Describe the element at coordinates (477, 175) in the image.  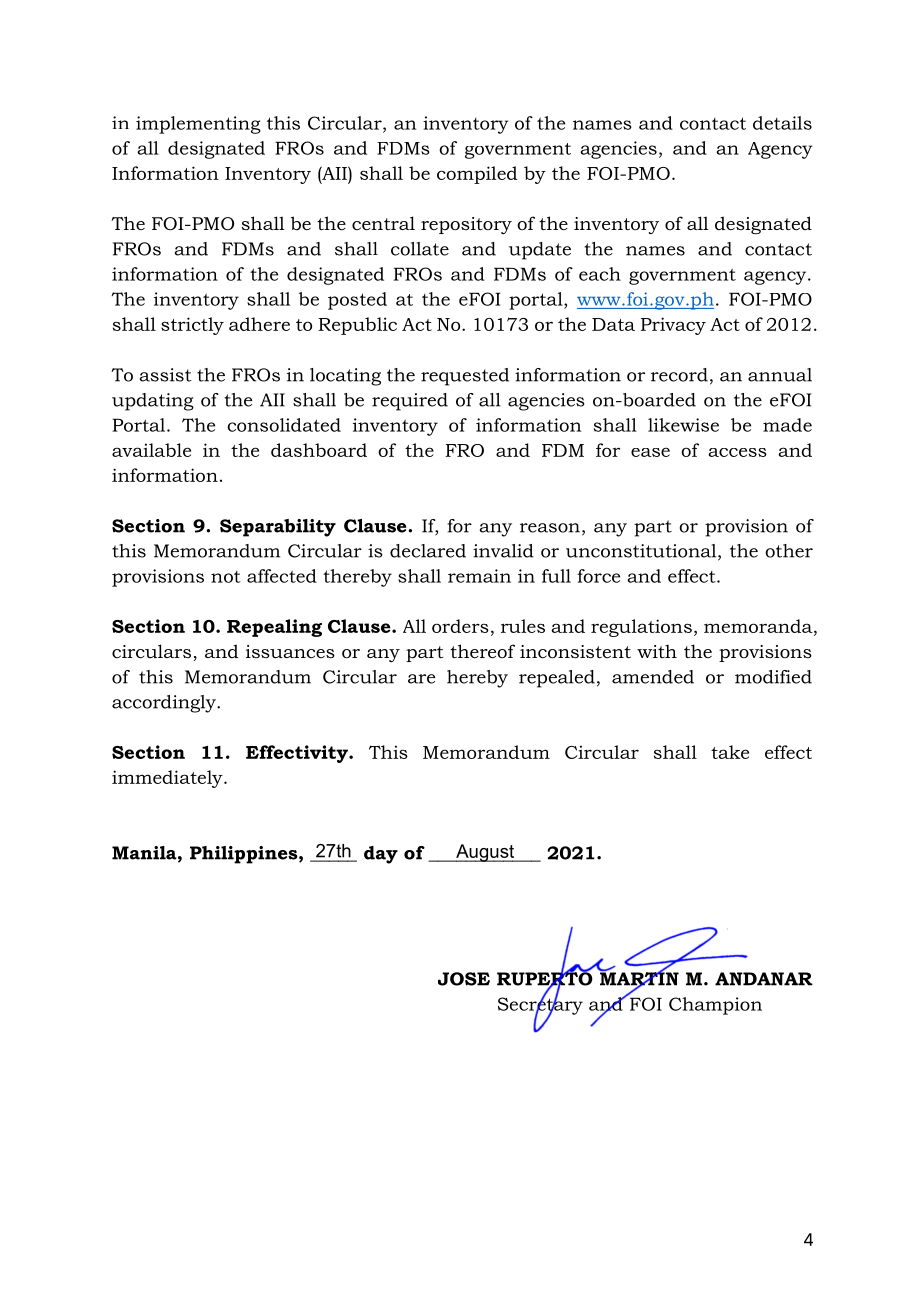
I see `compiled` at that location.
